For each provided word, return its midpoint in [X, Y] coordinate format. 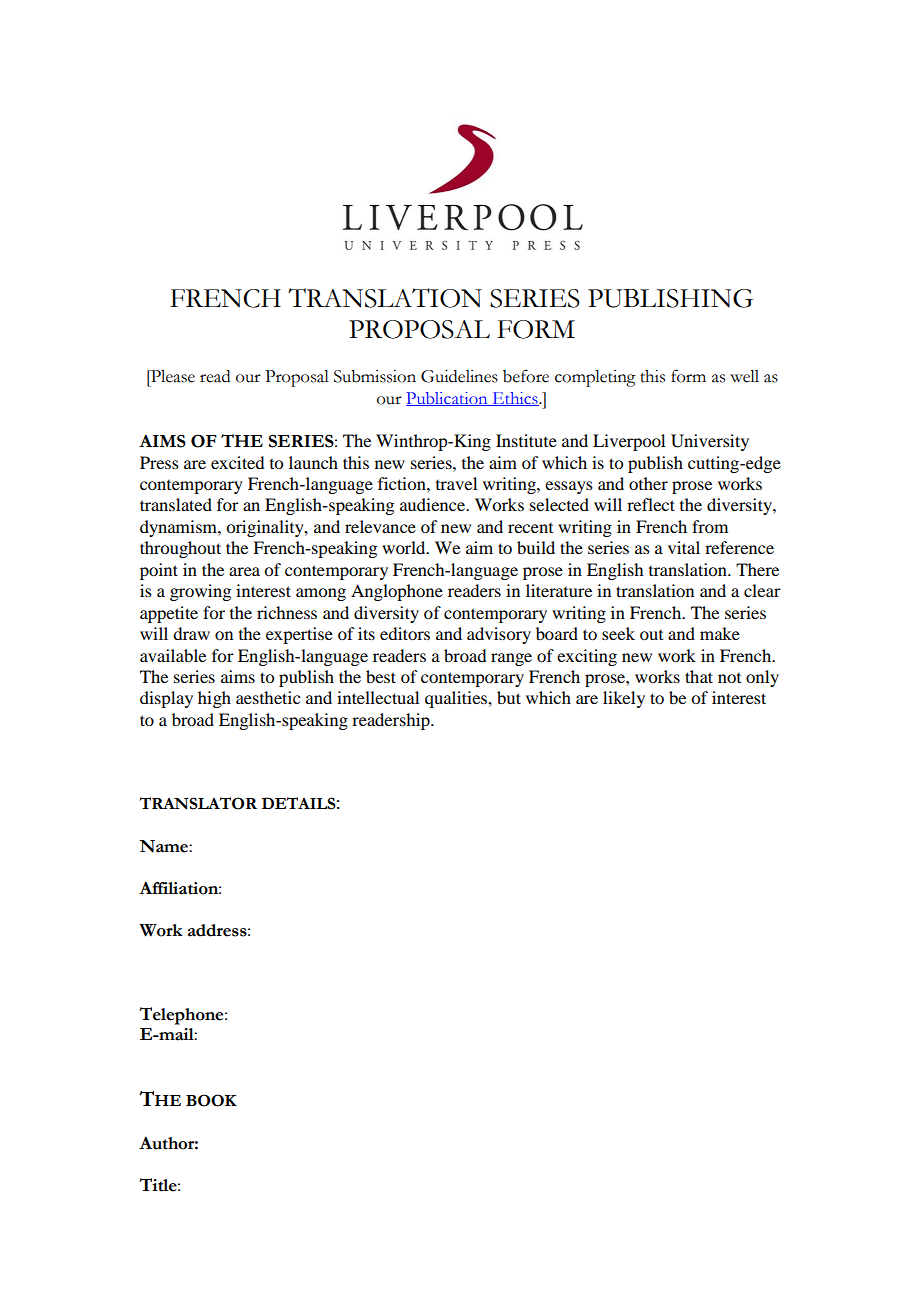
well [744, 376]
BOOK [211, 1100]
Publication [448, 399]
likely [624, 699]
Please [172, 376]
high [214, 699]
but [509, 697]
